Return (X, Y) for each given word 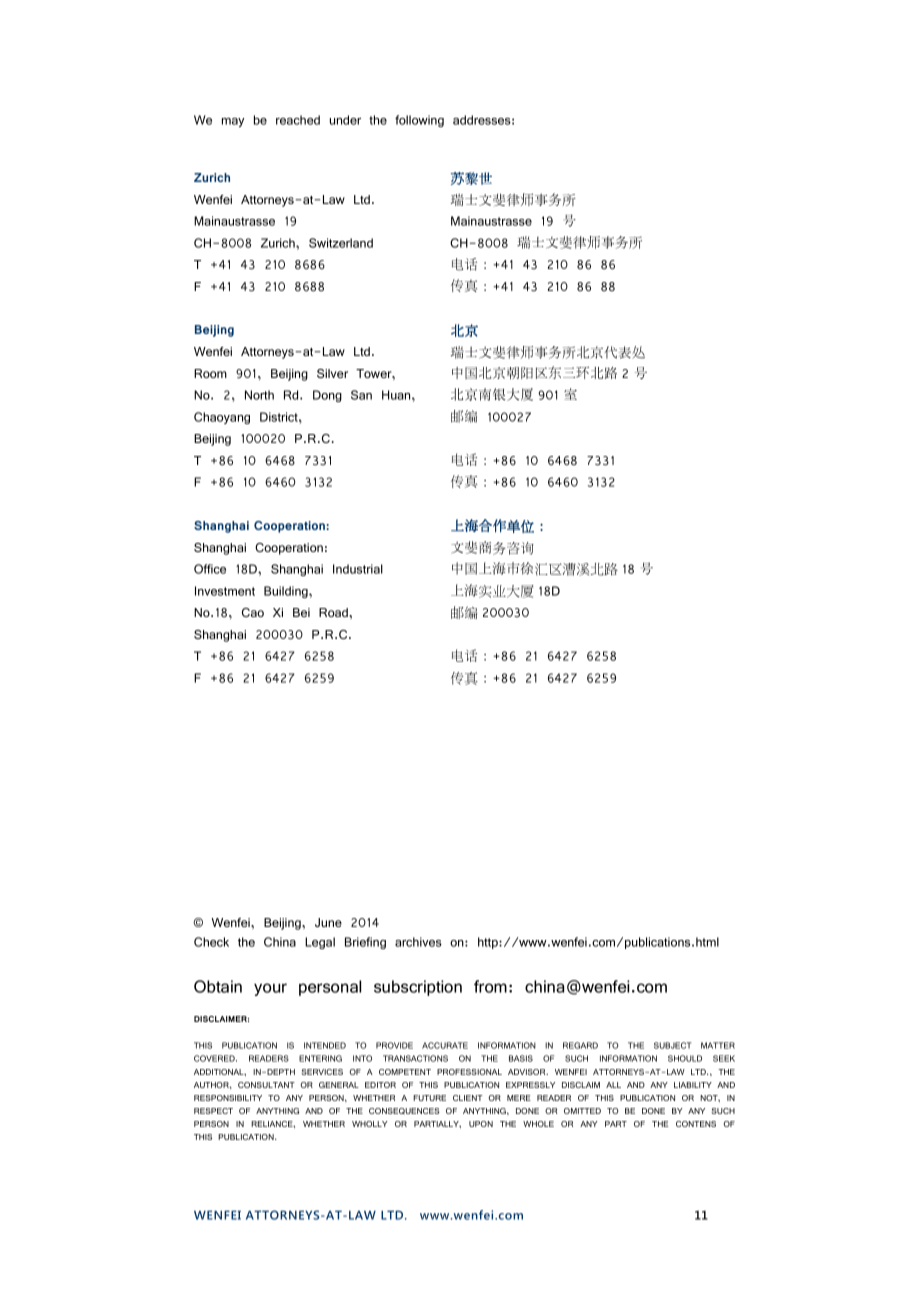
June (328, 922)
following (419, 121)
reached (298, 120)
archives (418, 942)
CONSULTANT (266, 1085)
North (259, 395)
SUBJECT (673, 1045)
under (345, 120)
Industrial (358, 569)
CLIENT (468, 1098)
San (361, 395)
